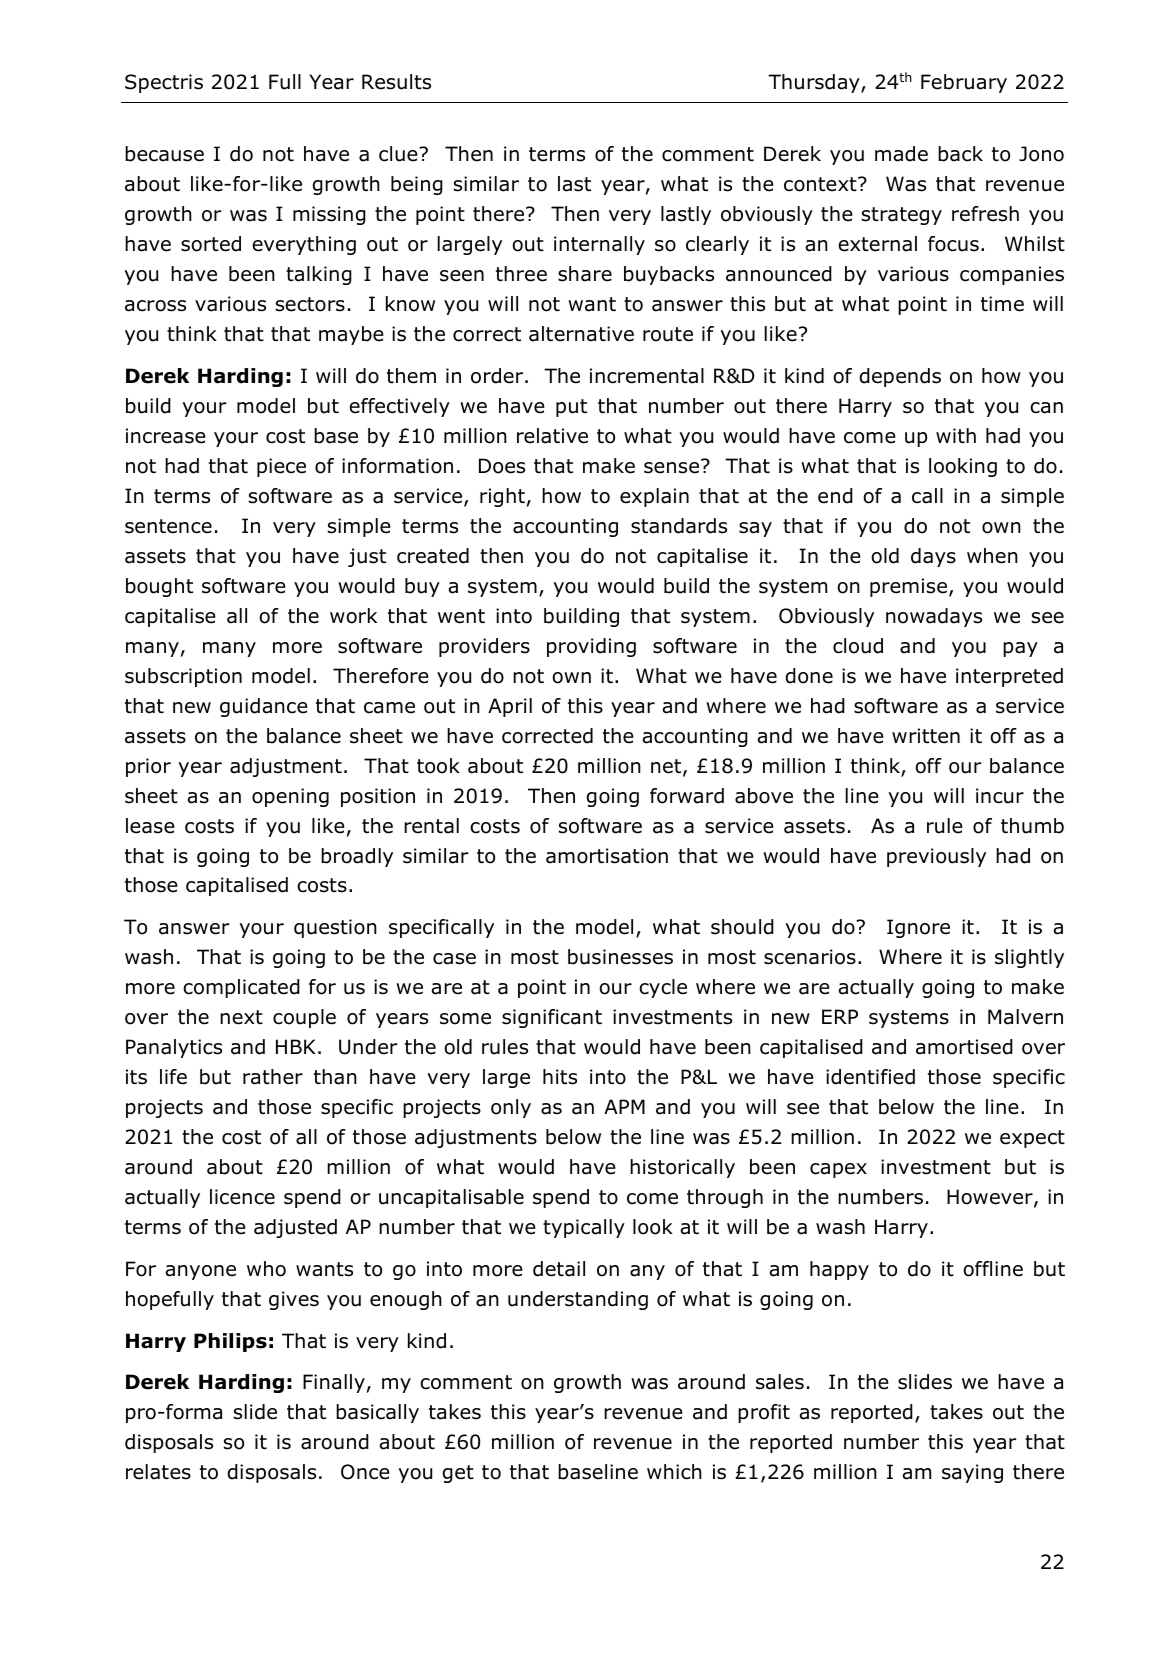  I want to click on made, so click(901, 154).
